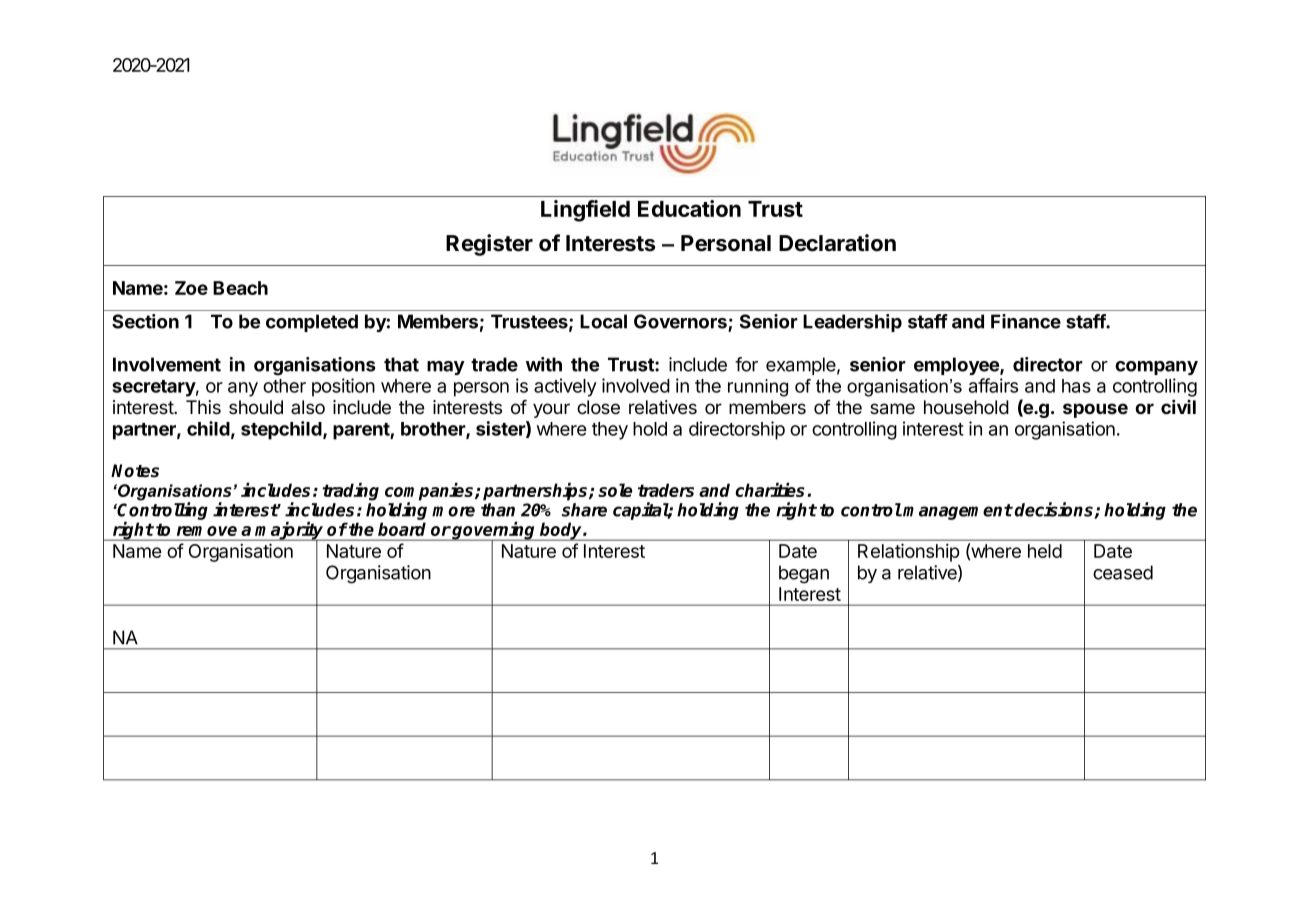 The width and height of the image is (1309, 924). I want to click on spouse, so click(1095, 410).
